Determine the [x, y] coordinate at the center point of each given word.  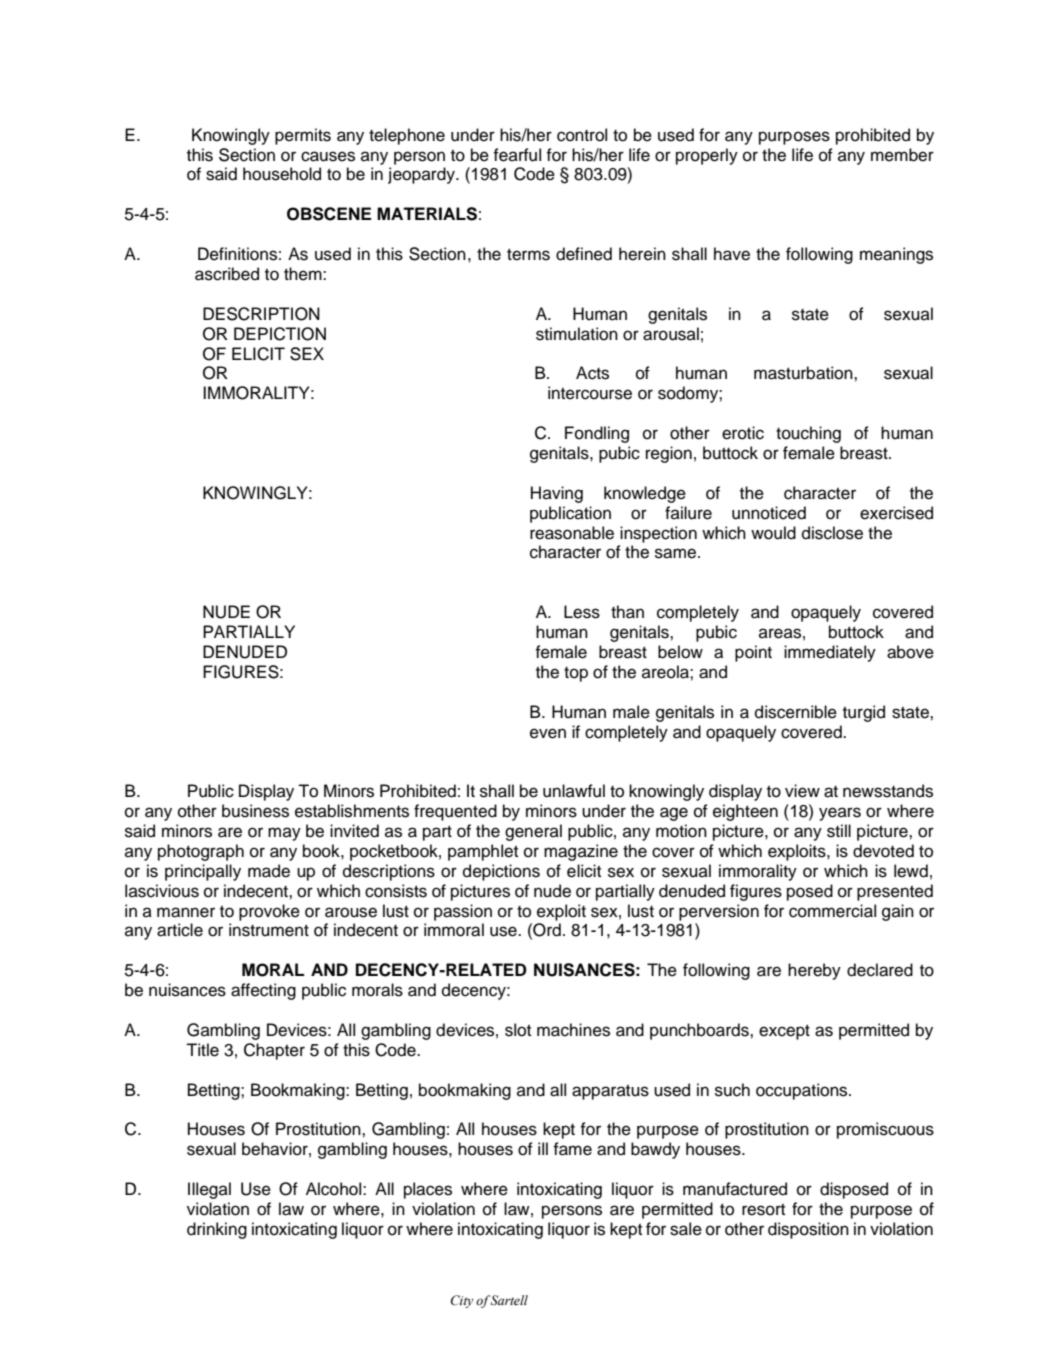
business [255, 811]
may [284, 834]
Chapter [274, 1051]
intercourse [590, 393]
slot [518, 1030]
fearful [517, 155]
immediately [830, 653]
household [282, 174]
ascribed [227, 274]
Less [582, 612]
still [839, 831]
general [533, 832]
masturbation [804, 373]
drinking [217, 1230]
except [784, 1032]
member [902, 155]
